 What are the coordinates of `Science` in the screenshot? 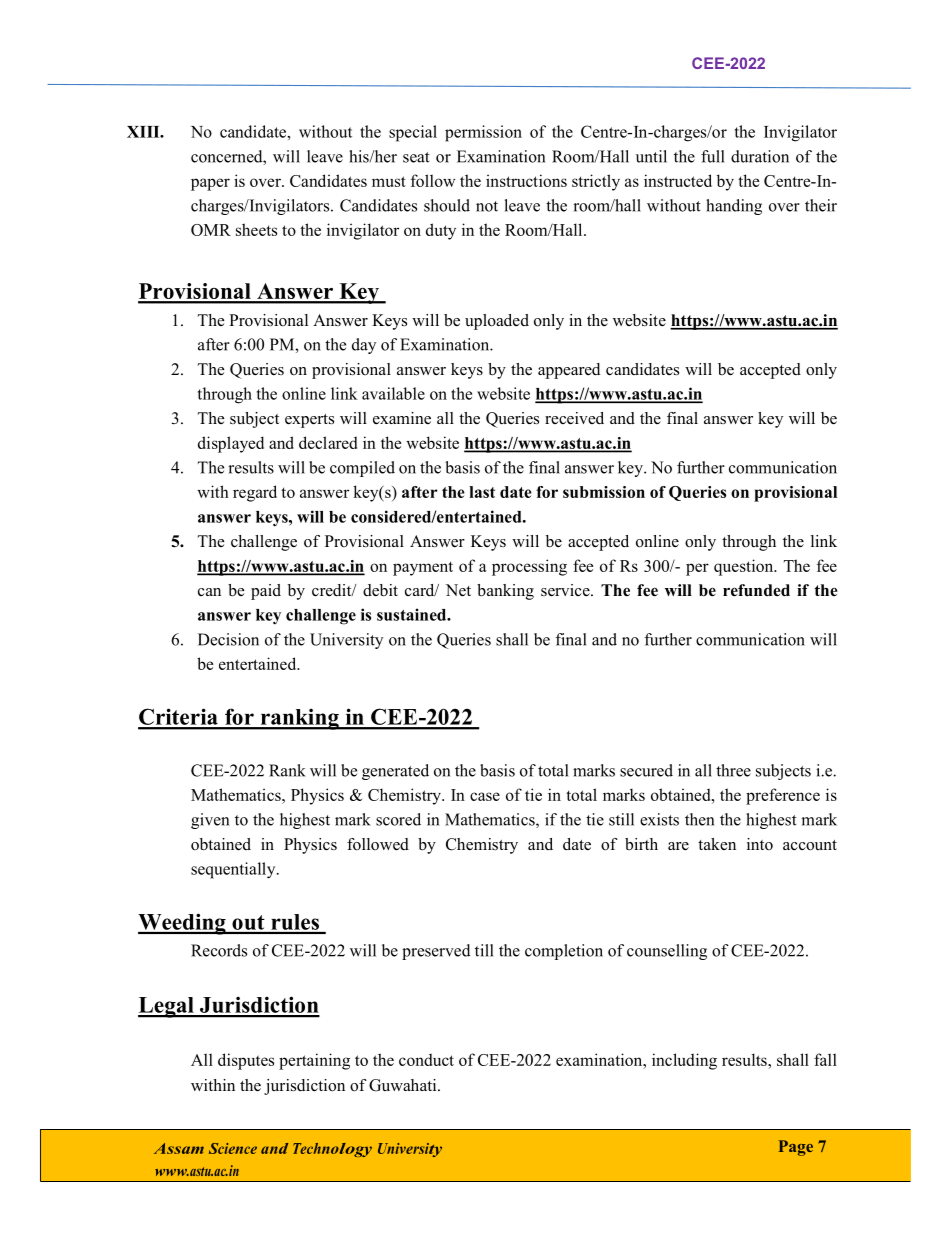 It's located at (233, 1148).
